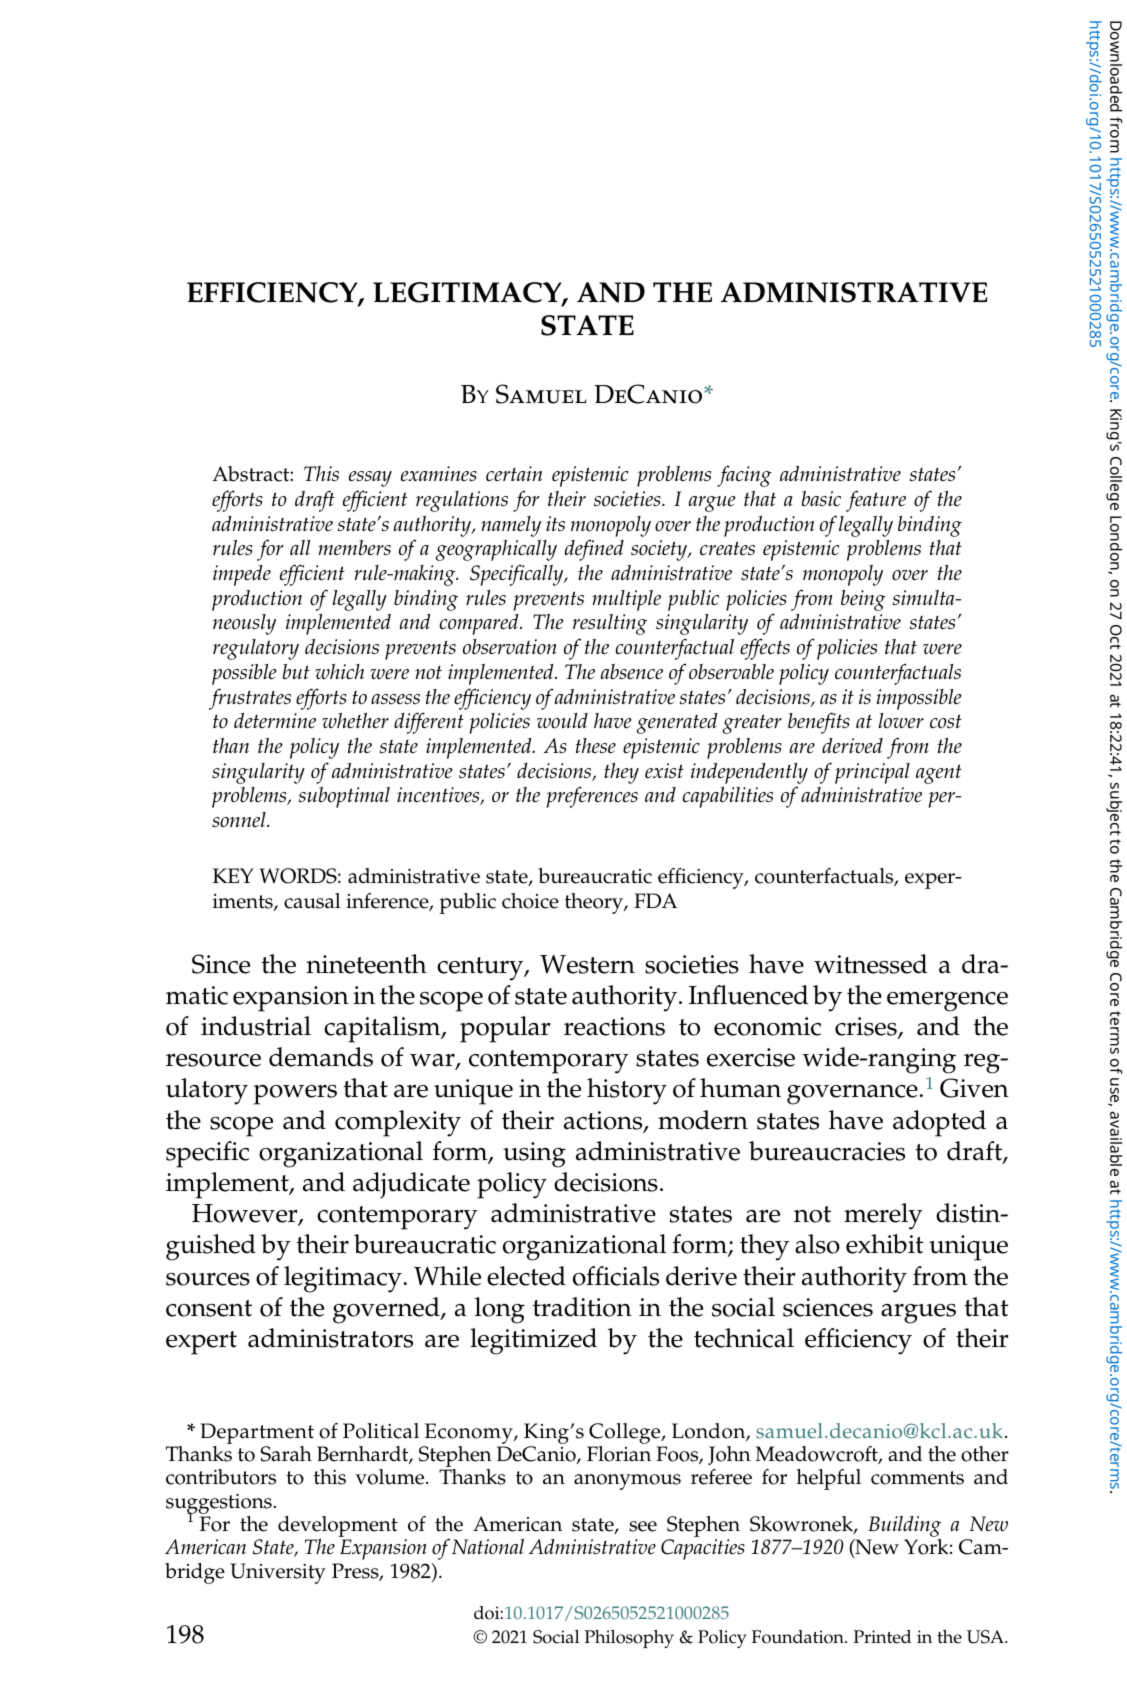 This screenshot has width=1127, height=1691. I want to click on administrators, so click(330, 1338).
